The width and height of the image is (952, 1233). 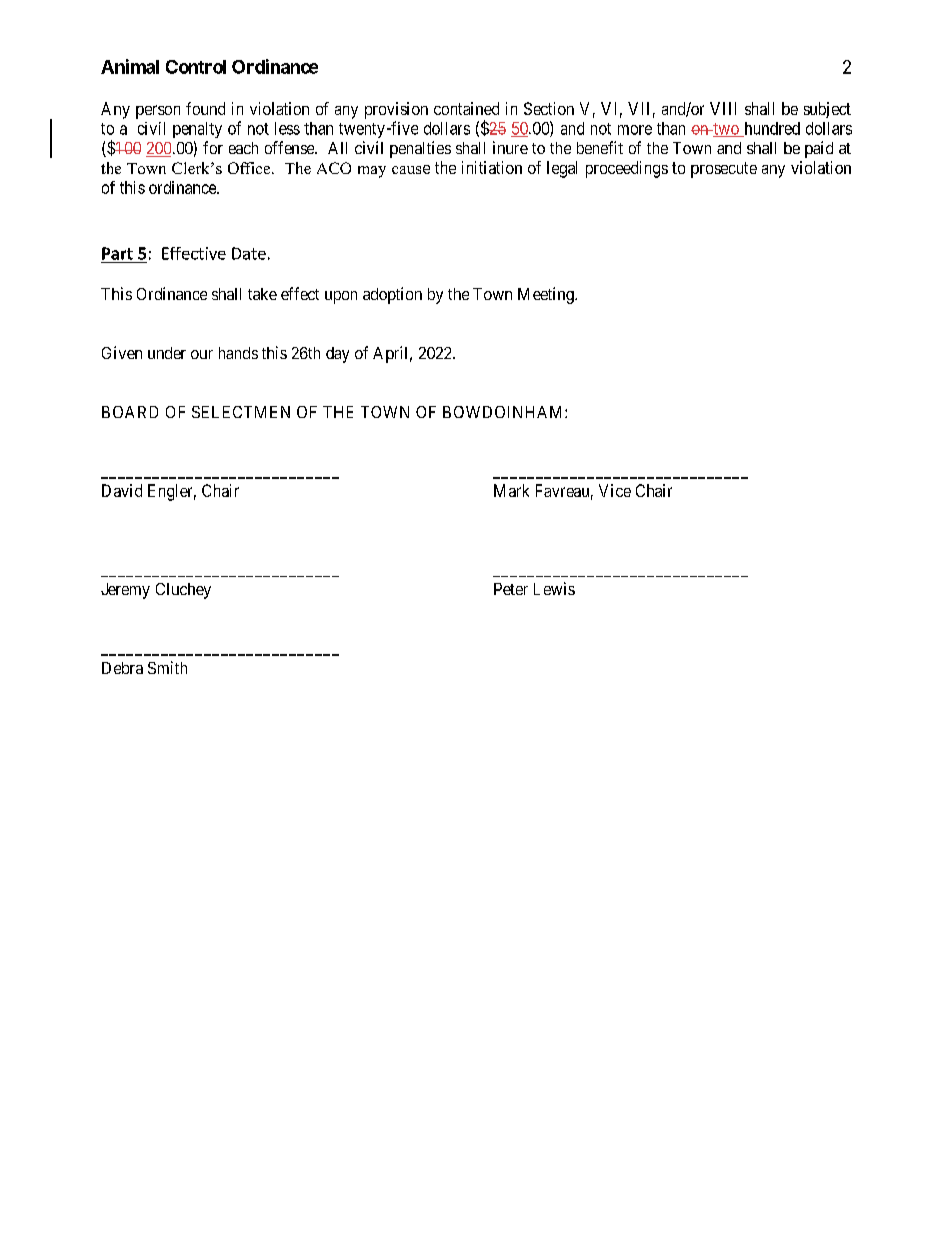 I want to click on Control, so click(x=196, y=67).
